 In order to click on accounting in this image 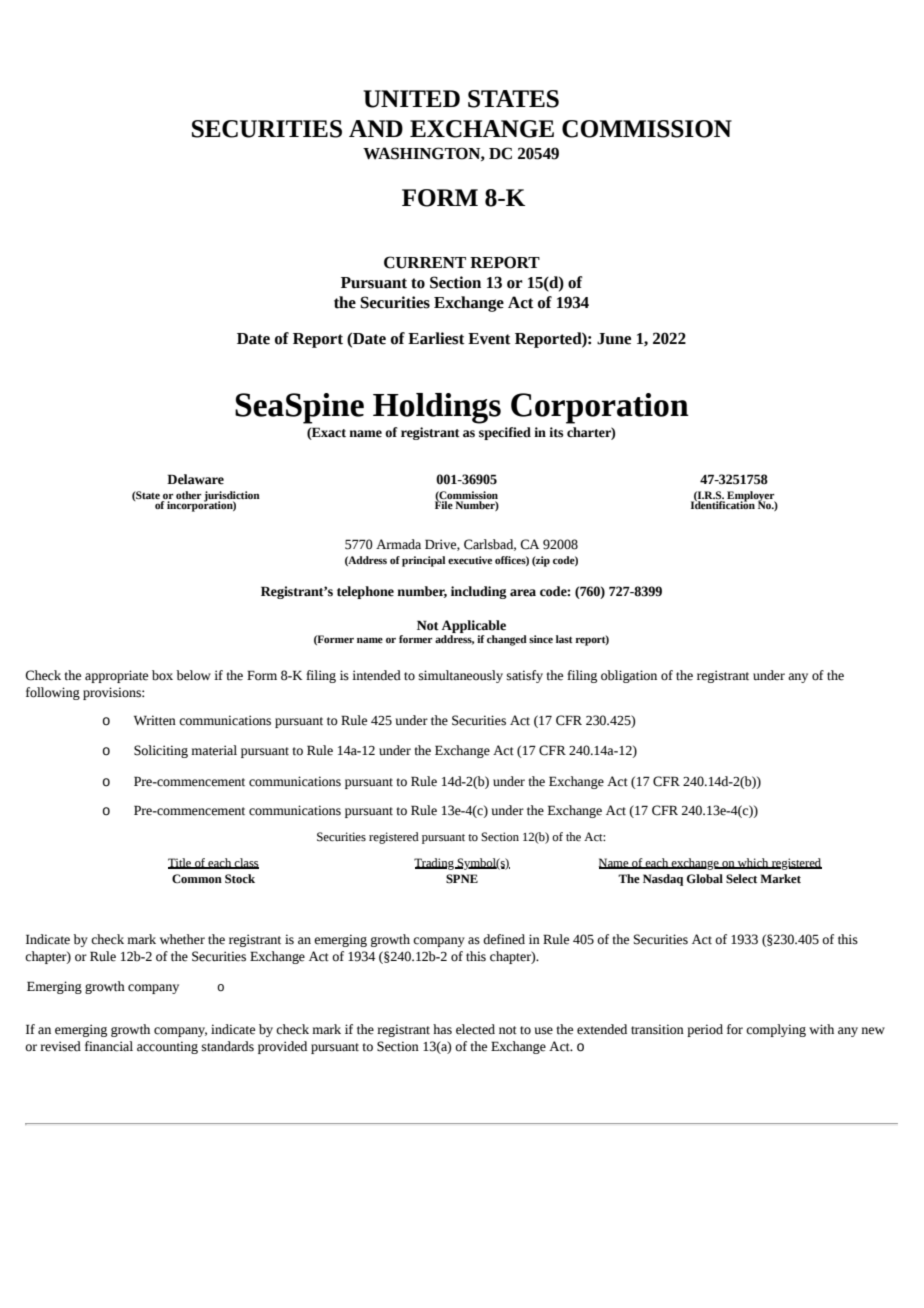, I will do `click(167, 1047)`.
